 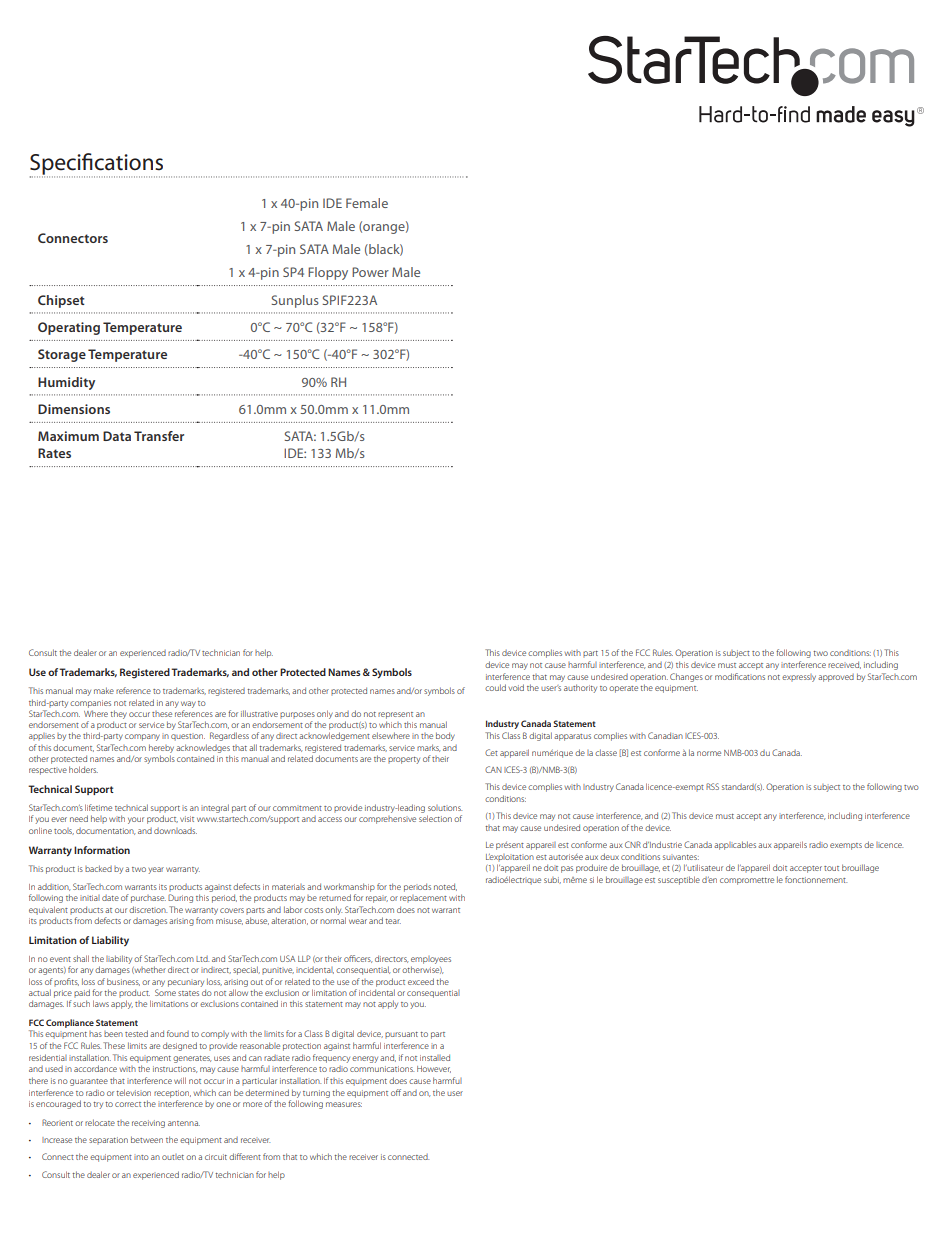 What do you see at coordinates (712, 786) in the image?
I see `RSS` at bounding box center [712, 786].
